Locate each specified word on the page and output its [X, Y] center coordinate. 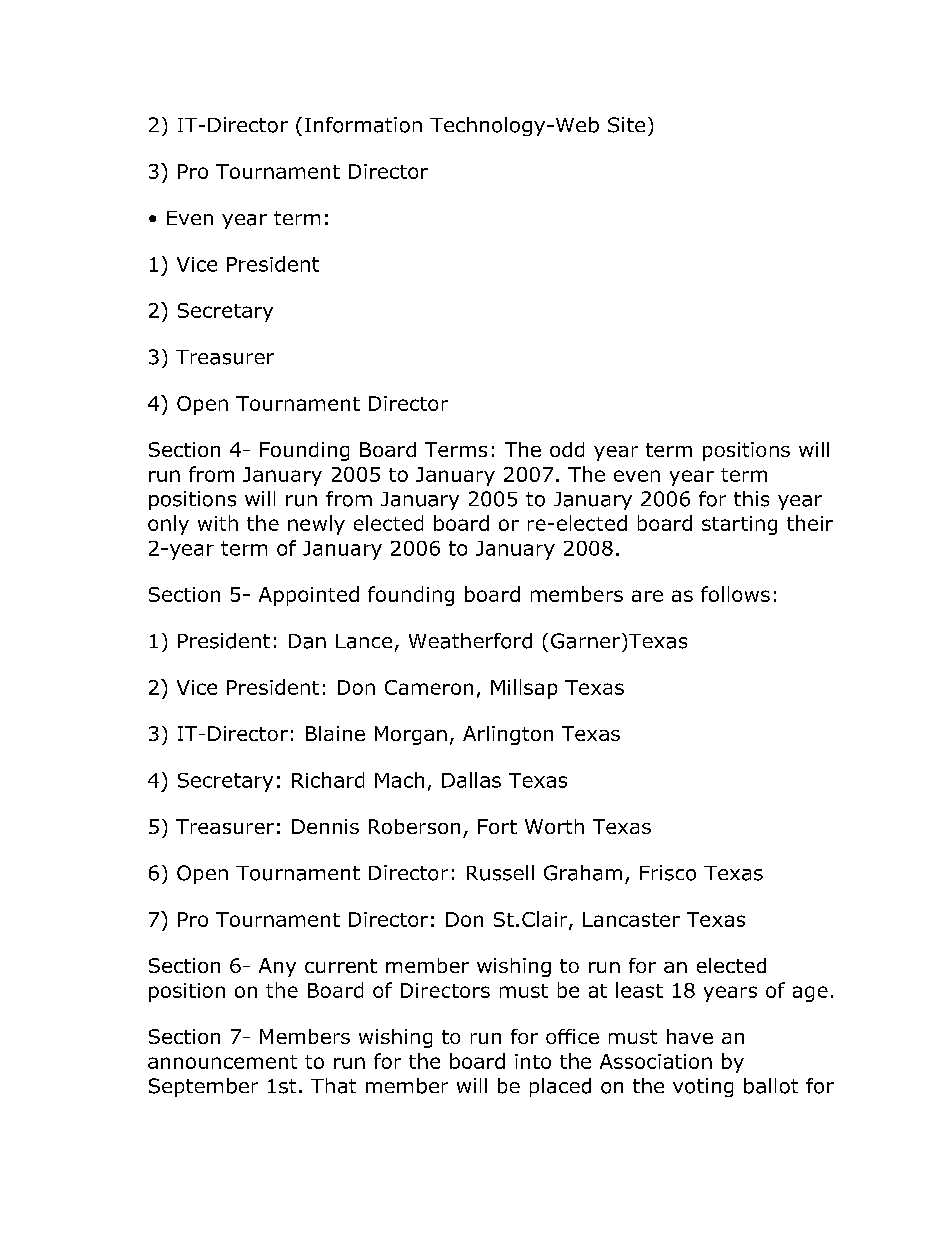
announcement [222, 1062]
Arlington [508, 735]
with [218, 523]
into [533, 1061]
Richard [328, 780]
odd [567, 449]
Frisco [668, 873]
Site [626, 125]
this [751, 499]
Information [363, 125]
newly [316, 525]
